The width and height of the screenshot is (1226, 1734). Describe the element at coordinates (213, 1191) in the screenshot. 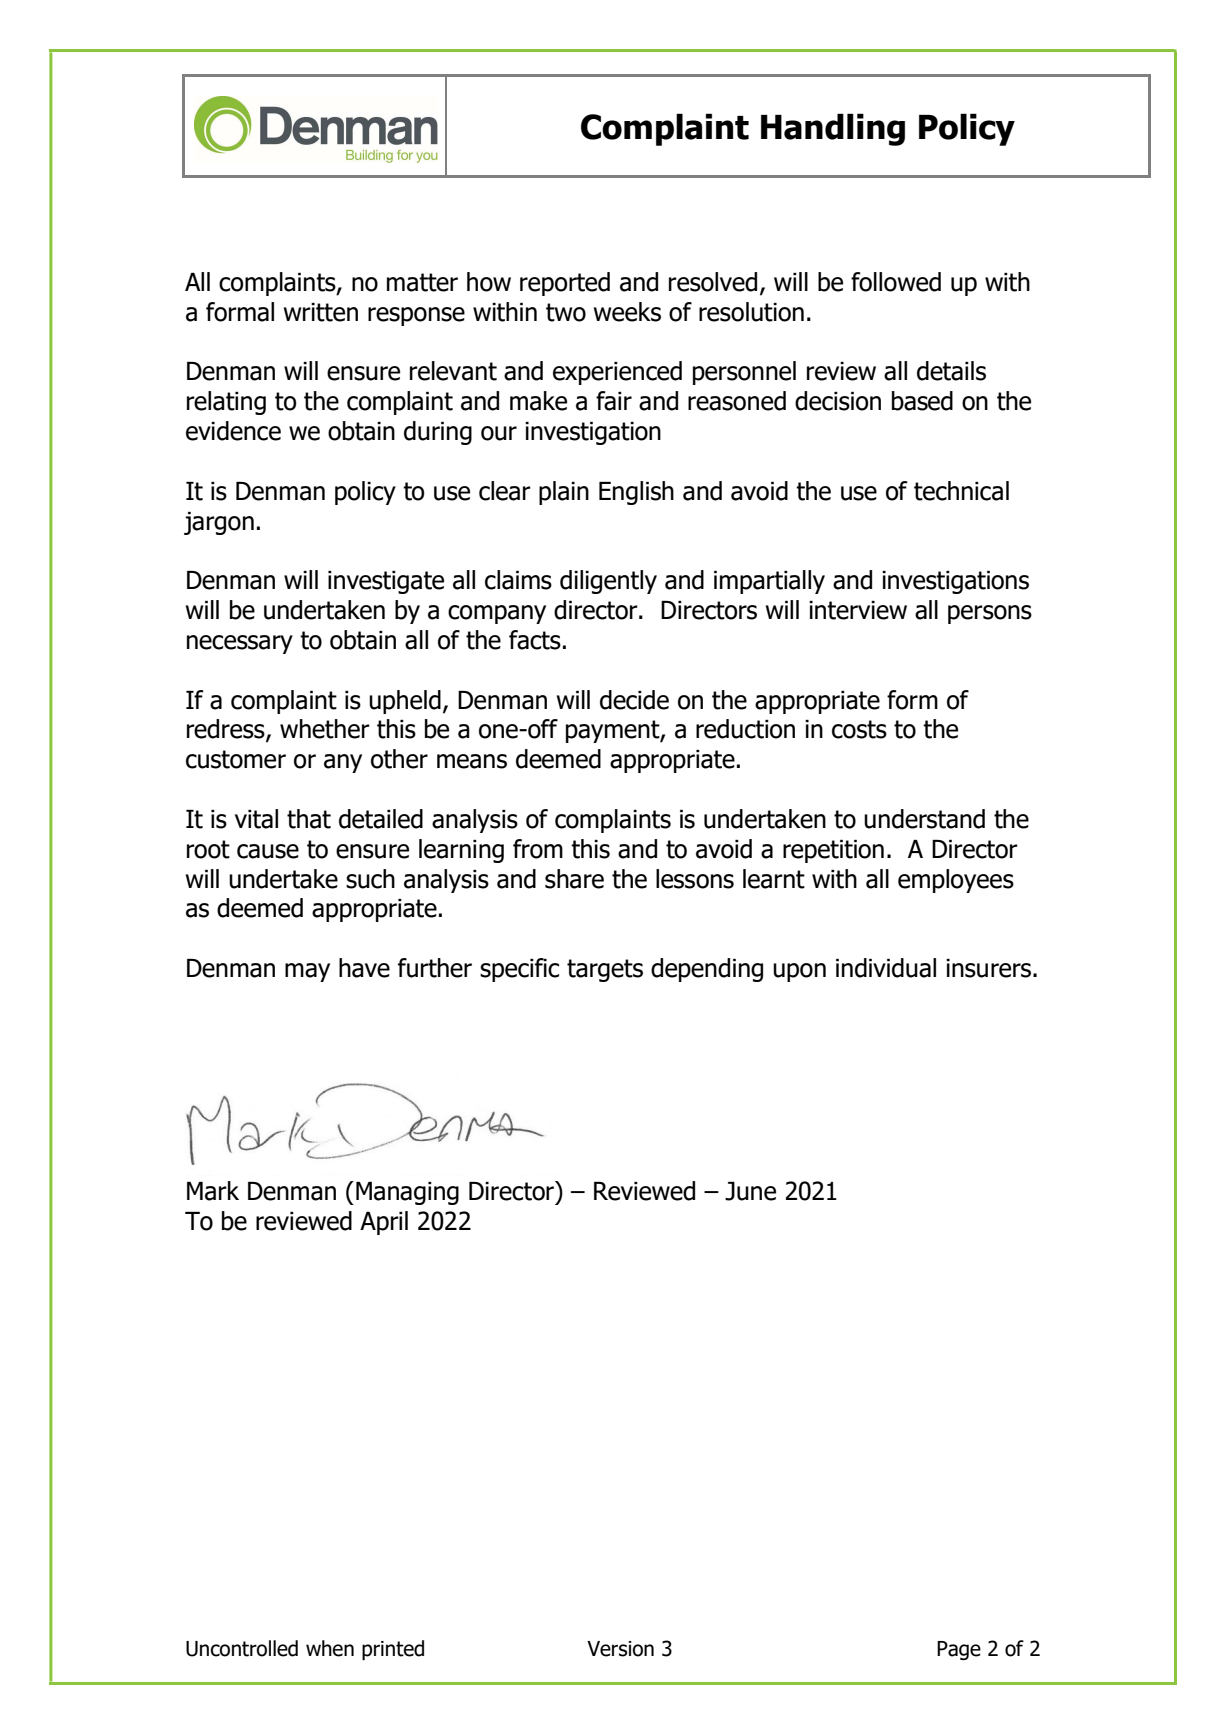

I see `Mark` at that location.
